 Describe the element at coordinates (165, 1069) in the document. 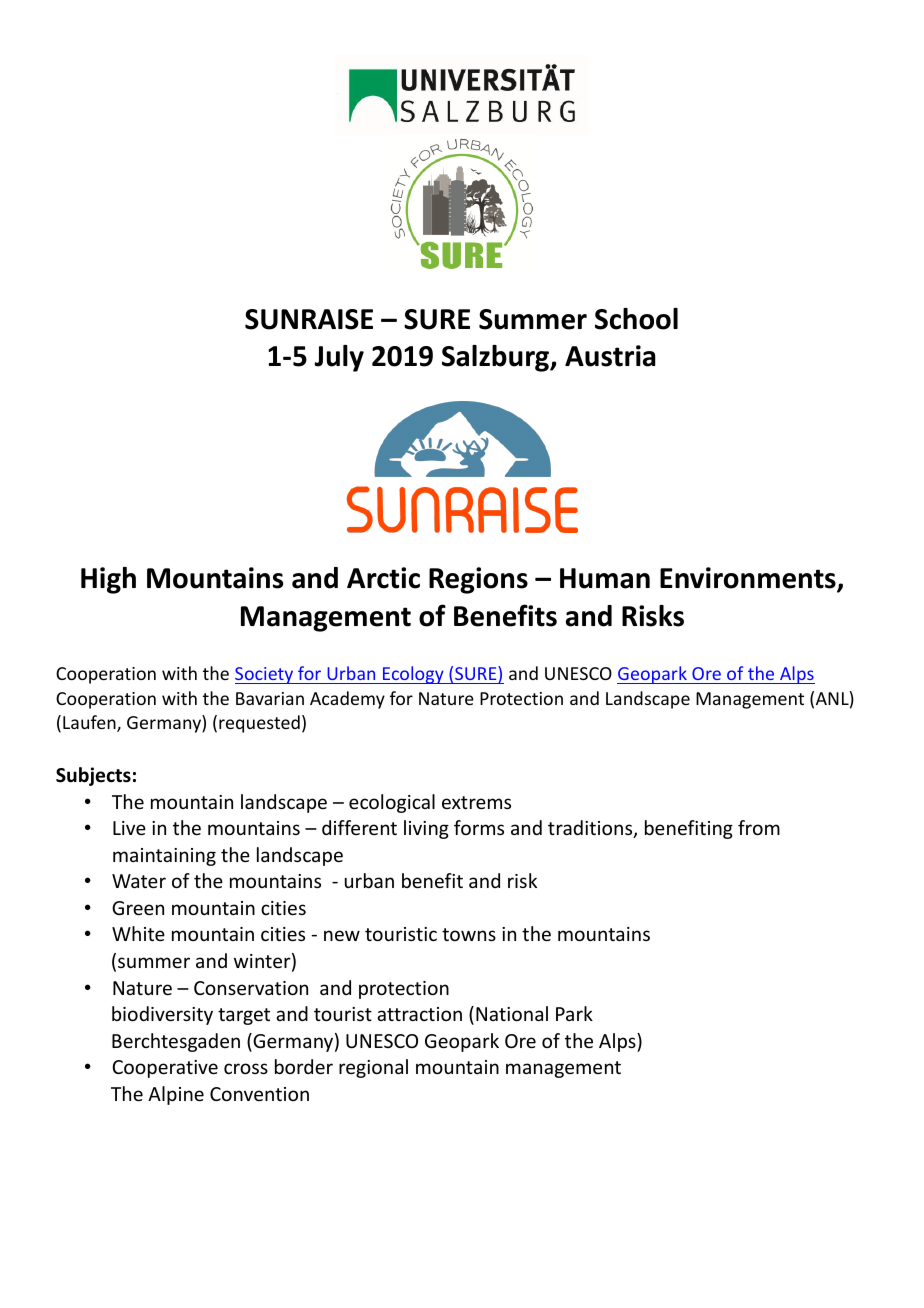

I see `Cooperative` at that location.
